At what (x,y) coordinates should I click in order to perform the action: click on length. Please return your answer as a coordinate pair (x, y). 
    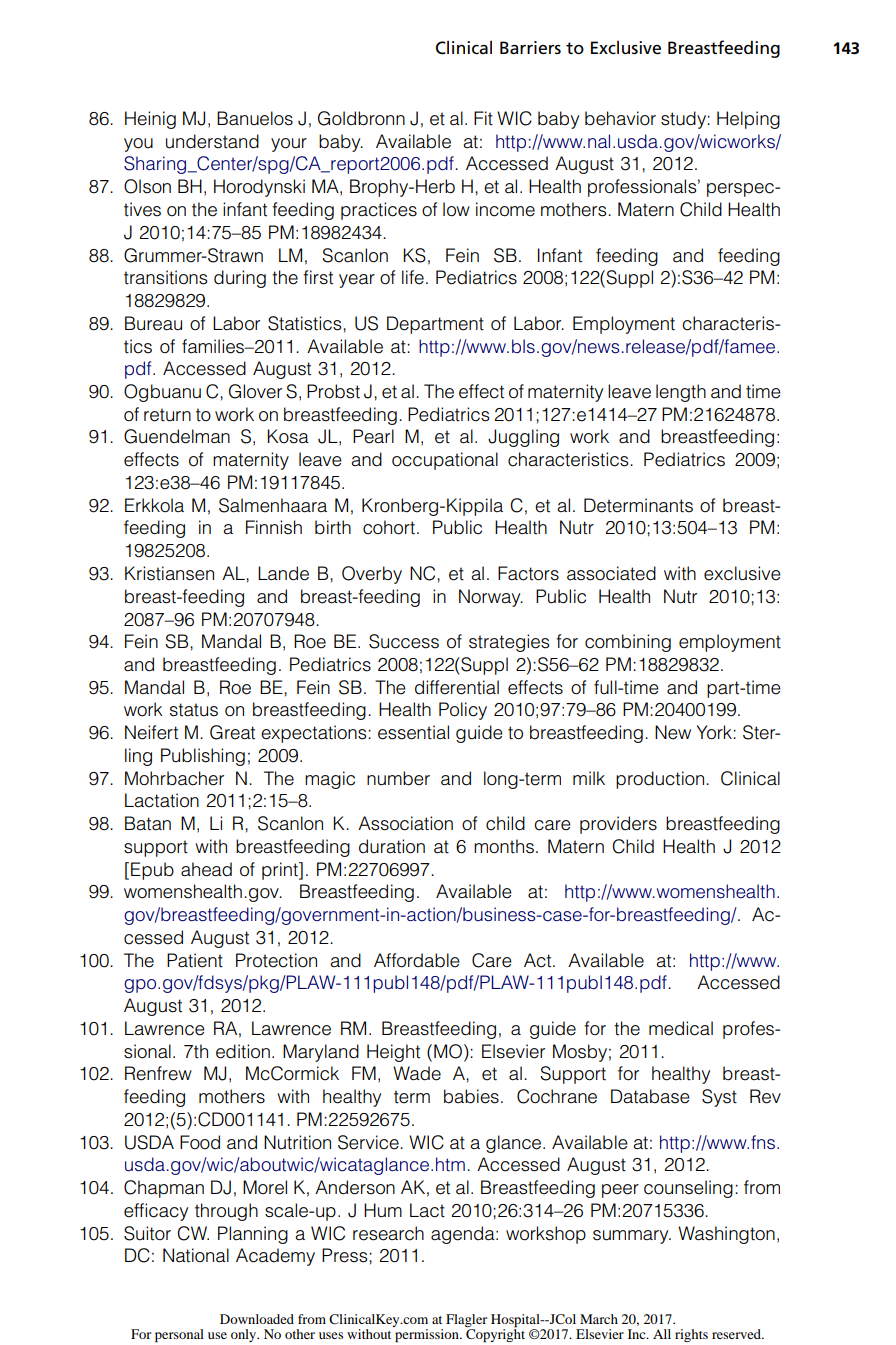
    Looking at the image, I should click on (681, 393).
